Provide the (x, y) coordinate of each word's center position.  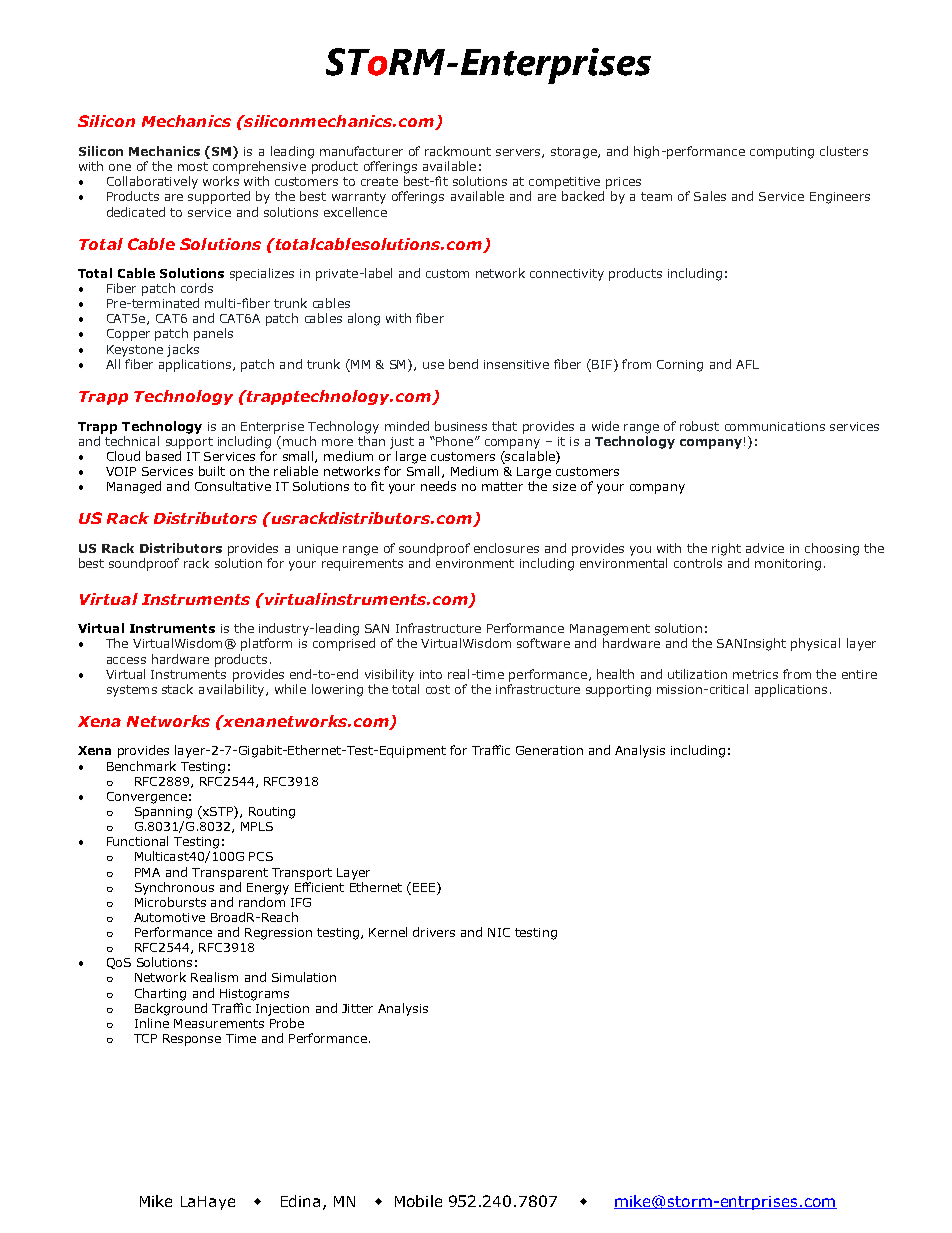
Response (192, 1040)
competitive (564, 183)
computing (782, 153)
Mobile (418, 1201)
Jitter (357, 1008)
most (193, 166)
